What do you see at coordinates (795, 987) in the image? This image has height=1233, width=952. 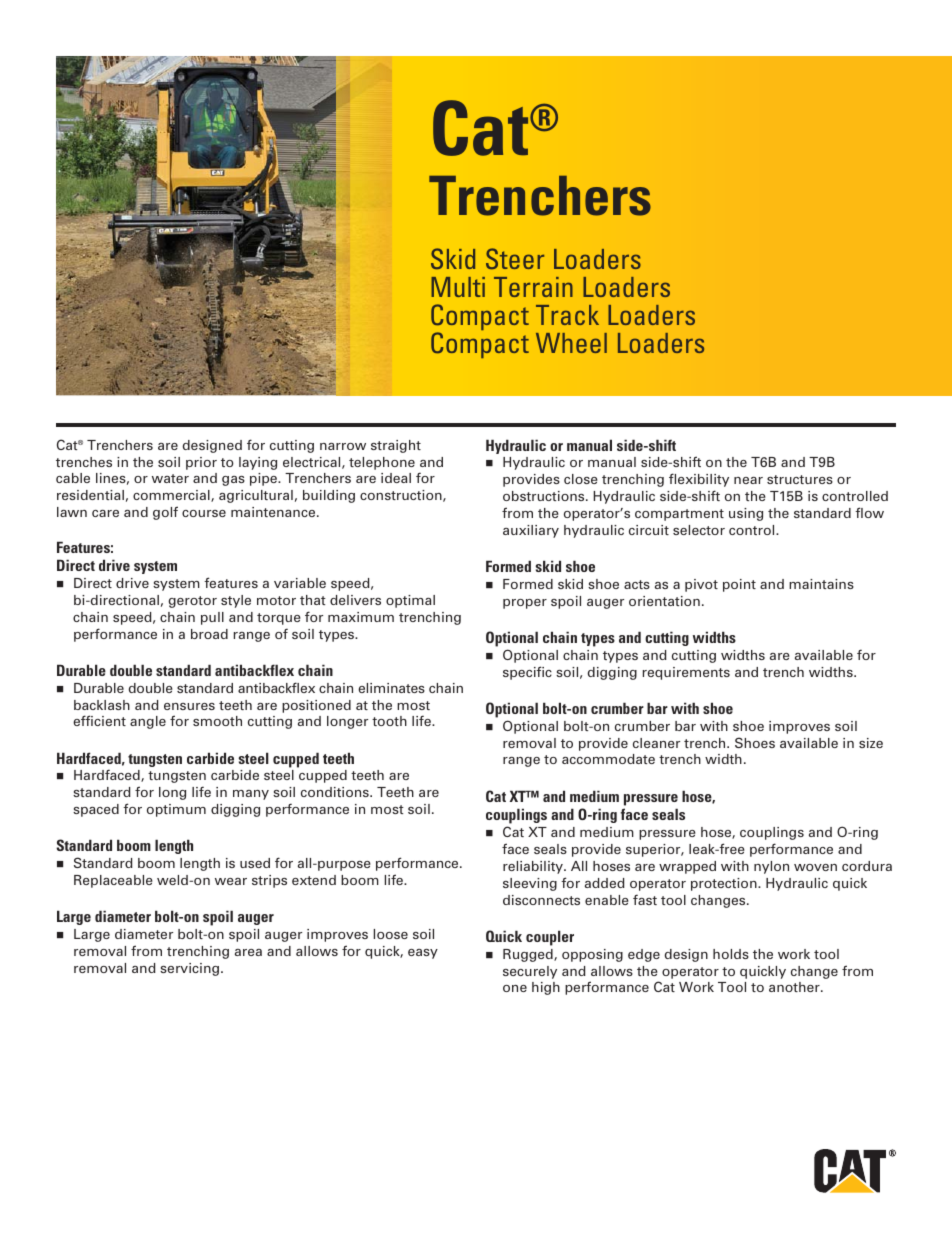 I see `another` at bounding box center [795, 987].
